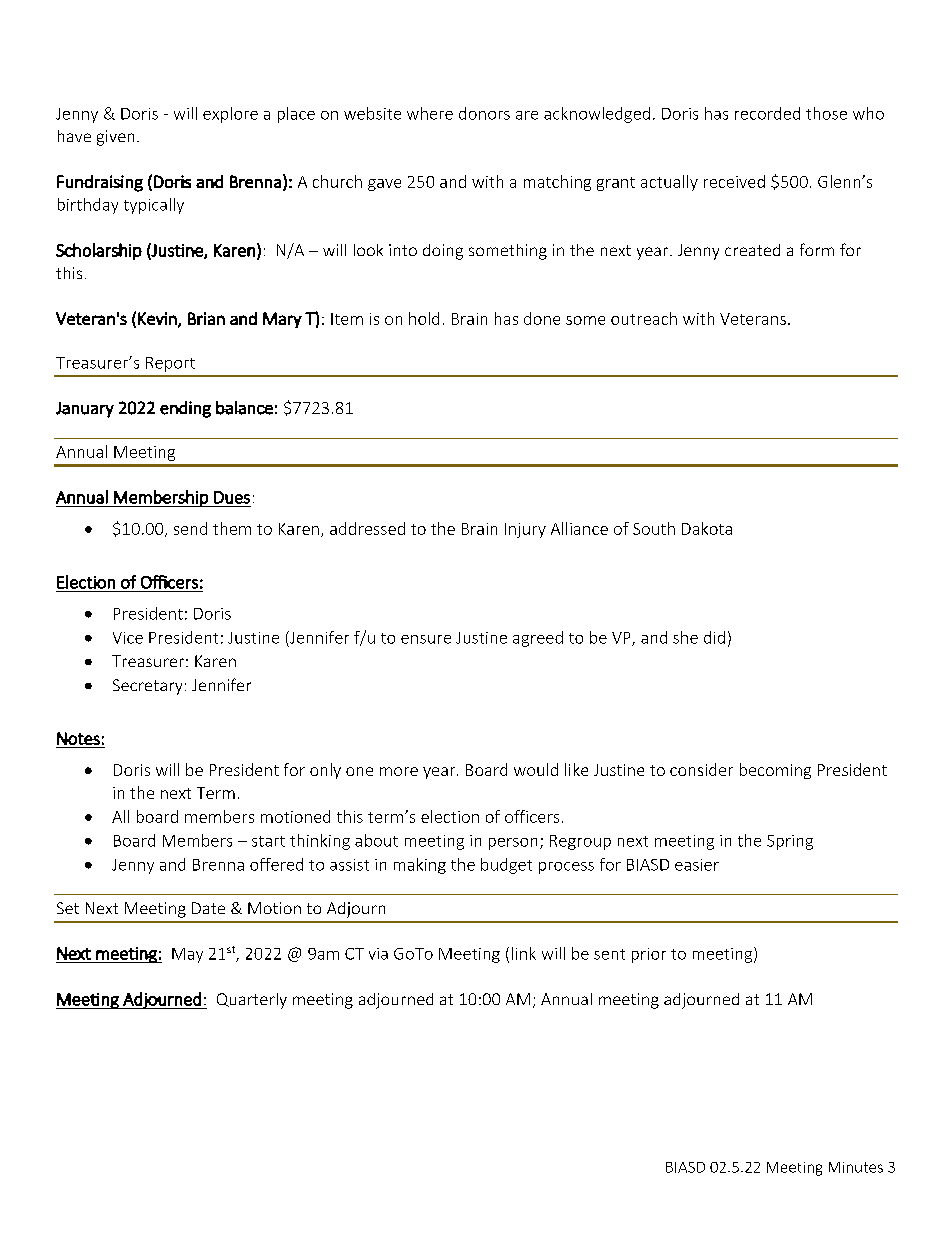  I want to click on Dues, so click(232, 497).
